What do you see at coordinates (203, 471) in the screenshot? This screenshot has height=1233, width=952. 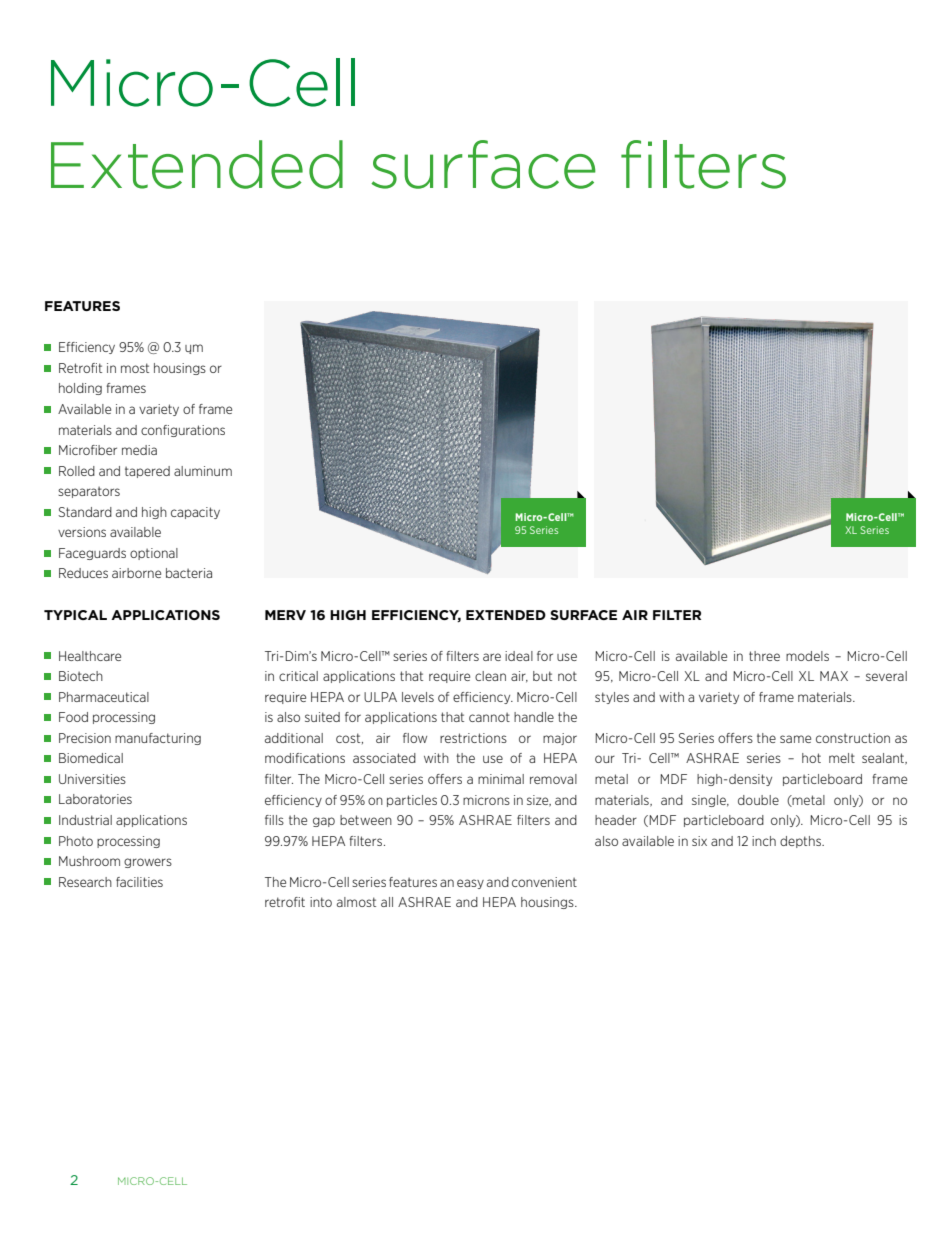 I see `aluminum` at bounding box center [203, 471].
